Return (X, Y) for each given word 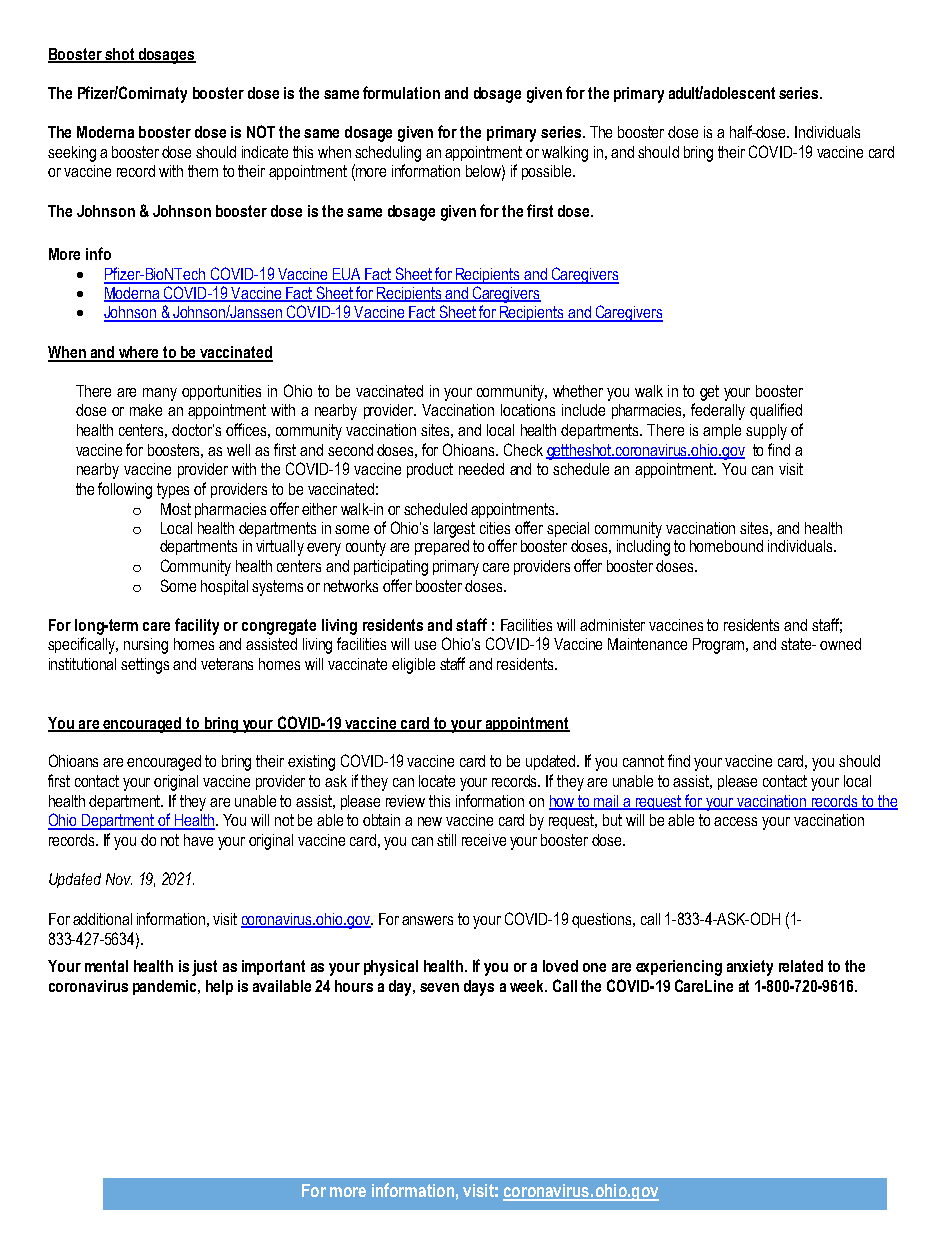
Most (176, 509)
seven (439, 987)
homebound (726, 546)
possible (548, 172)
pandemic (166, 987)
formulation (401, 92)
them (203, 171)
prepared (442, 546)
